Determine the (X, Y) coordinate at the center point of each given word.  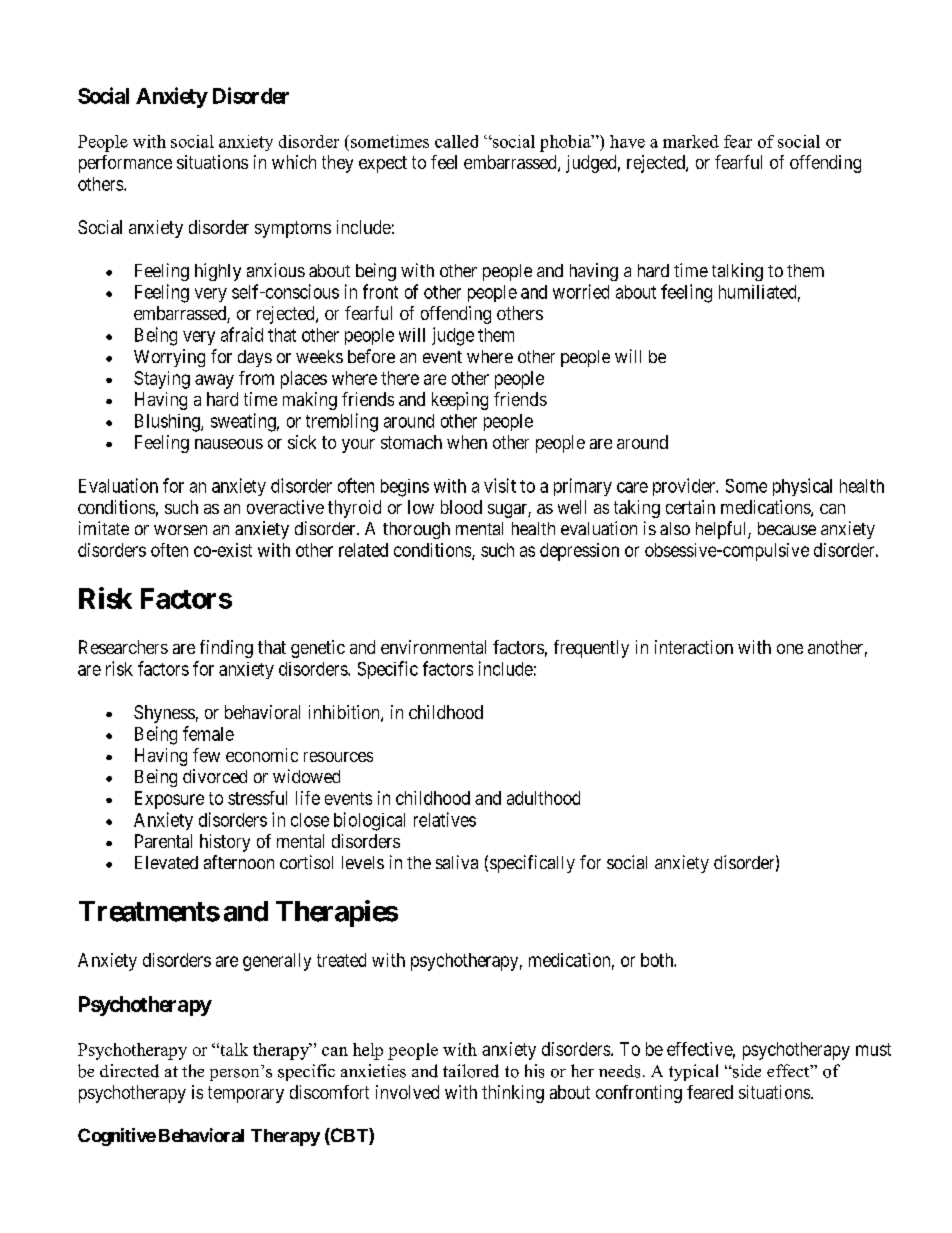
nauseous (229, 444)
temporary (246, 1094)
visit (500, 485)
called (456, 141)
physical (802, 487)
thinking (513, 1094)
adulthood (543, 798)
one (790, 649)
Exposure (169, 800)
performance (125, 164)
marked (691, 141)
